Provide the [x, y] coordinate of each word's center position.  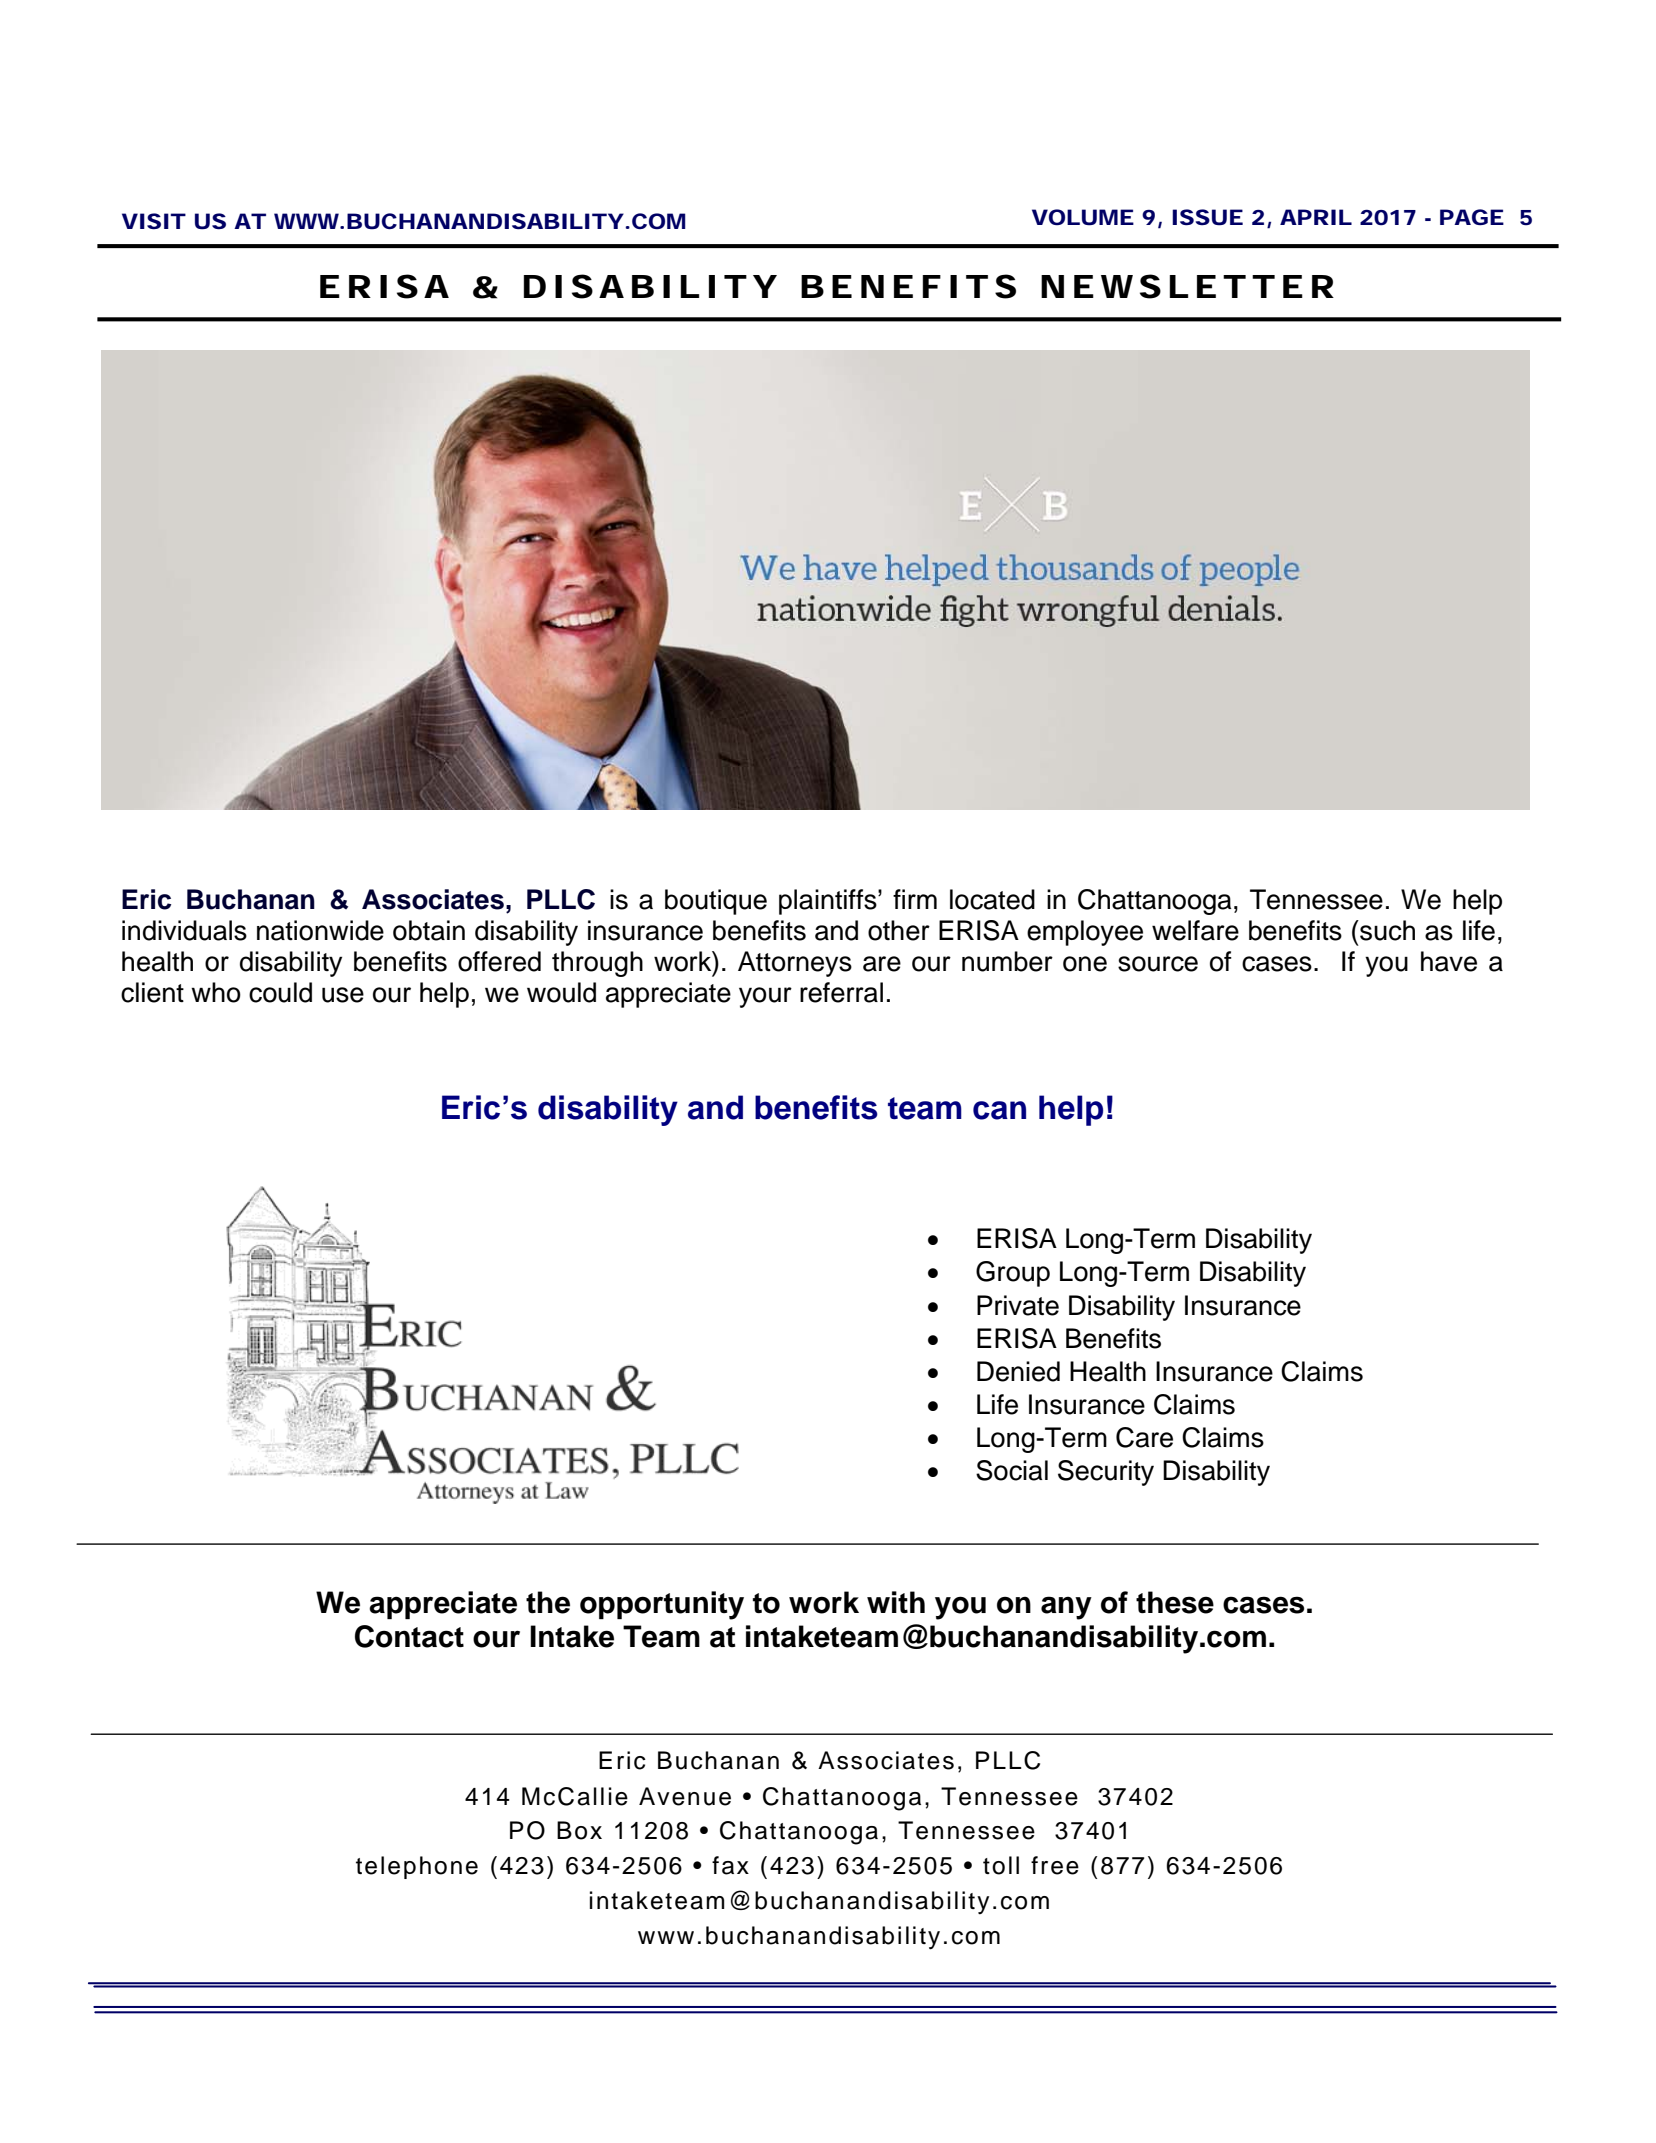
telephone [417, 1867]
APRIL [1315, 217]
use [343, 995]
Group [1013, 1274]
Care [1144, 1437]
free [1055, 1865]
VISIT [152, 221]
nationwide [320, 930]
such [1386, 930]
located [992, 899]
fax [730, 1865]
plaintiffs [829, 902]
